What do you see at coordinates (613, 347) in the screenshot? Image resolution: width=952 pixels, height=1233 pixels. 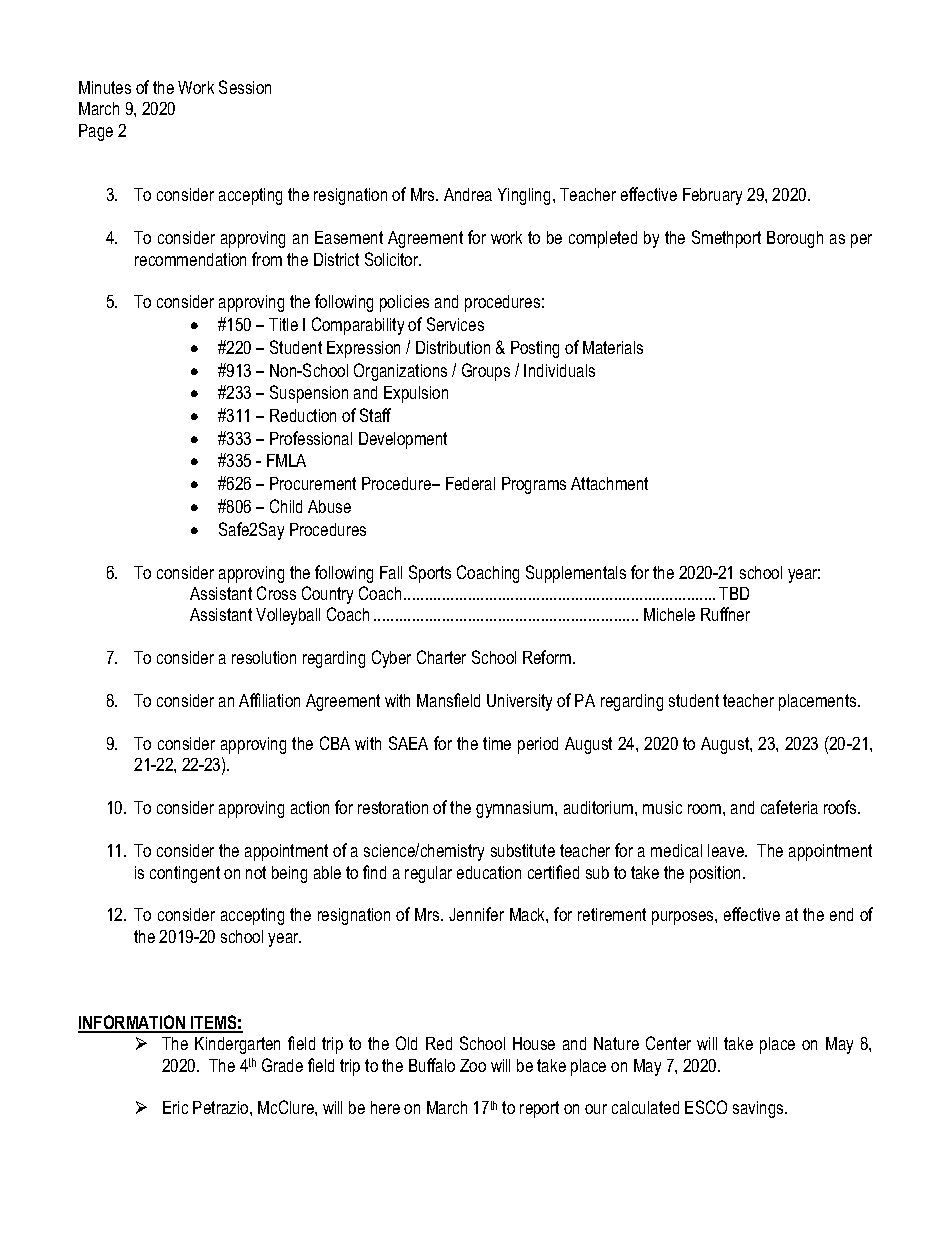 I see `Materials` at bounding box center [613, 347].
